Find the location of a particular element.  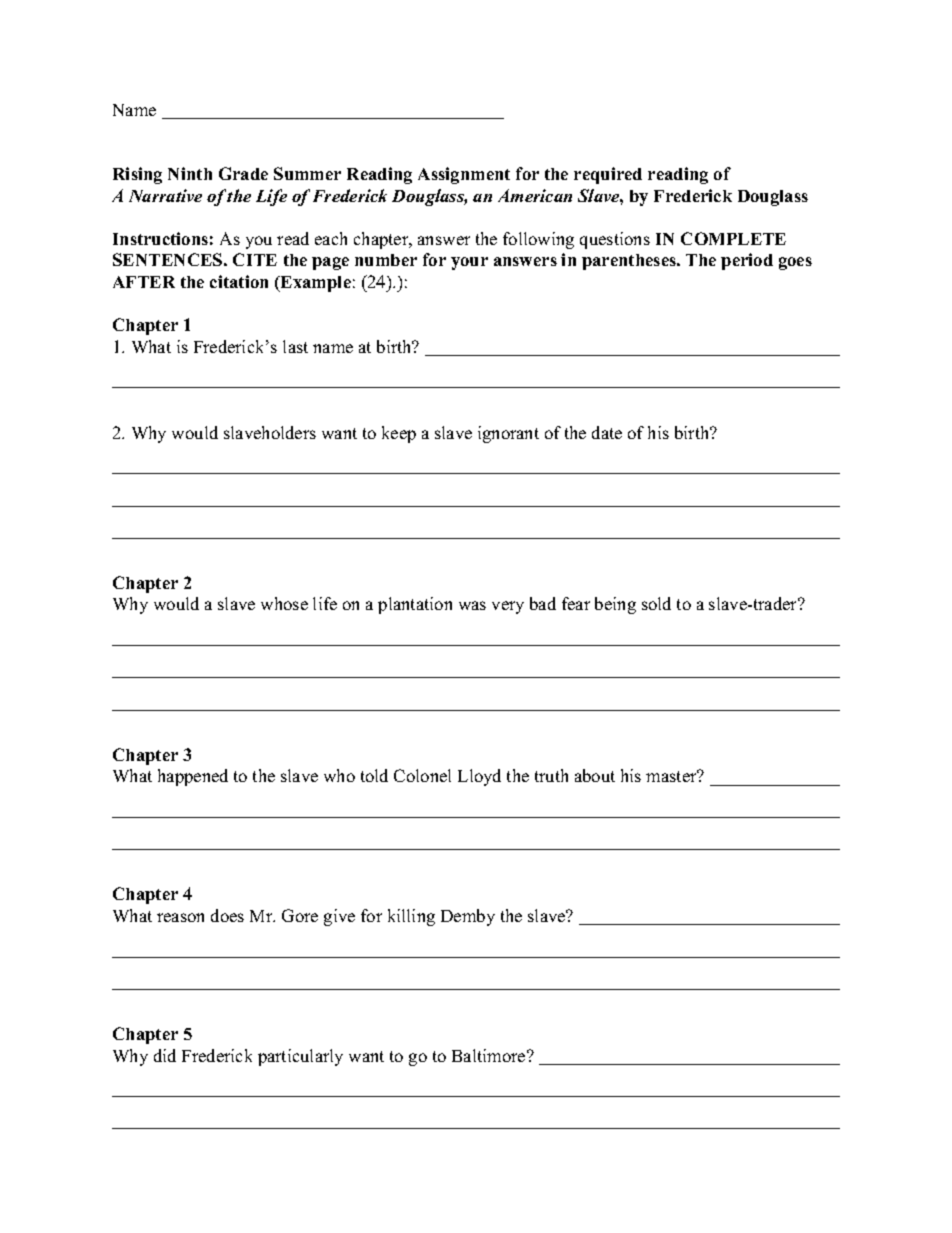

Ninth is located at coordinates (190, 173).
